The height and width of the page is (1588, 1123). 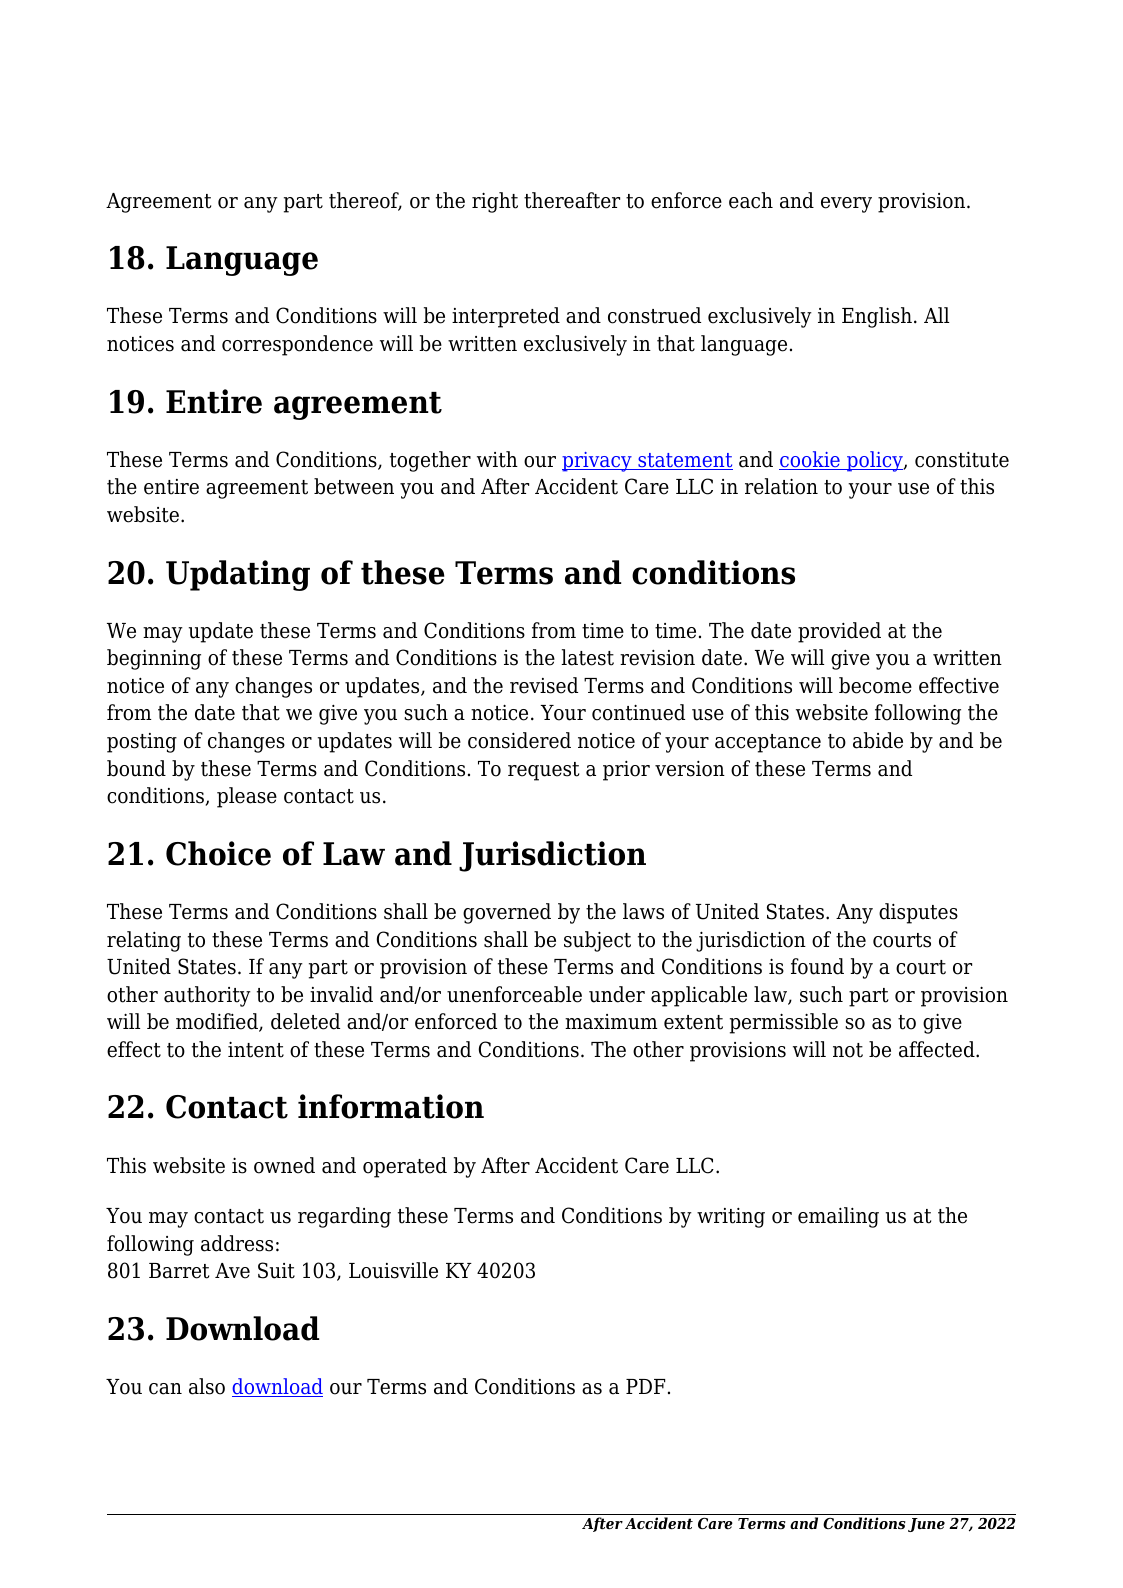 I want to click on June, so click(x=926, y=1525).
